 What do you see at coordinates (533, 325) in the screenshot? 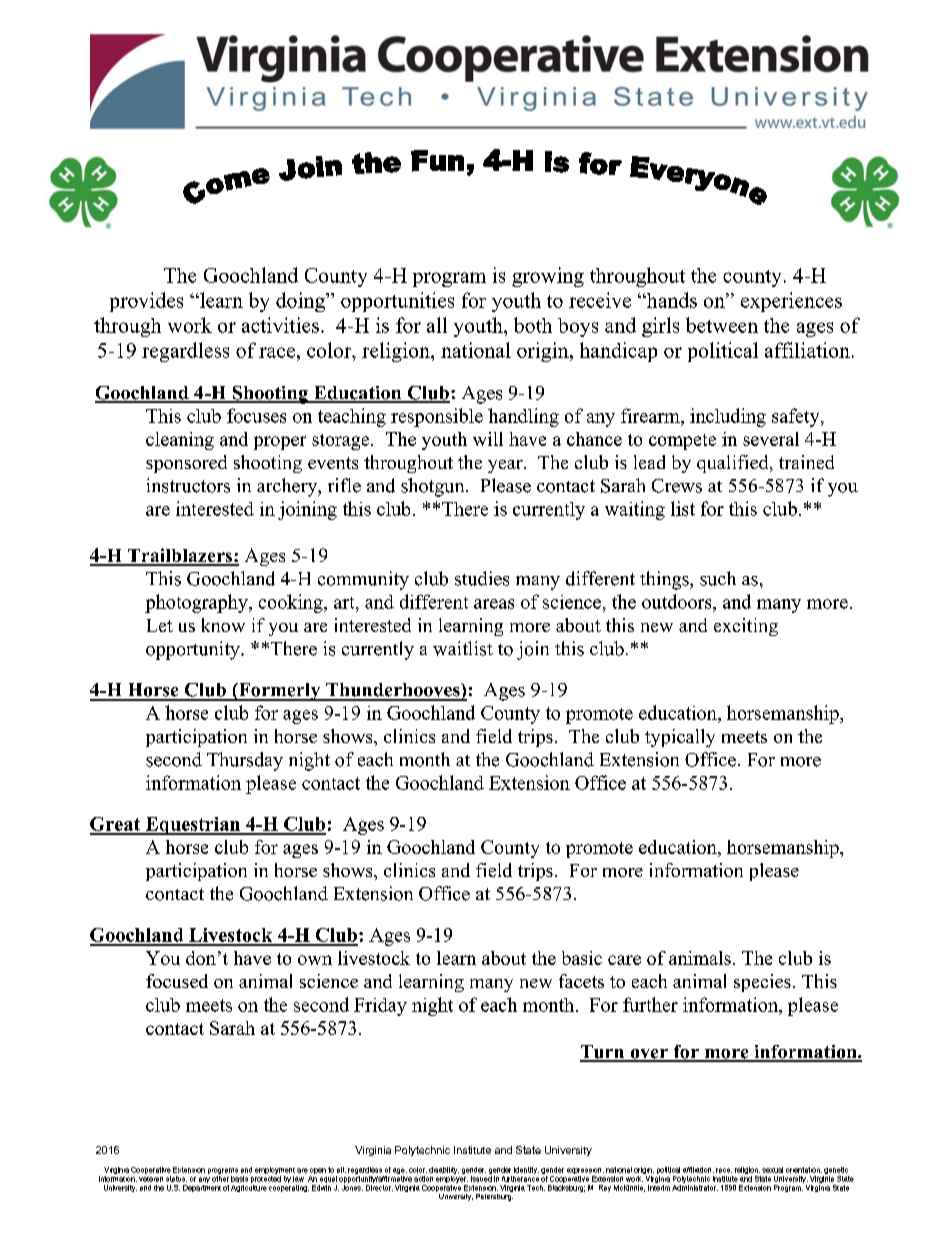
I see `both` at bounding box center [533, 325].
